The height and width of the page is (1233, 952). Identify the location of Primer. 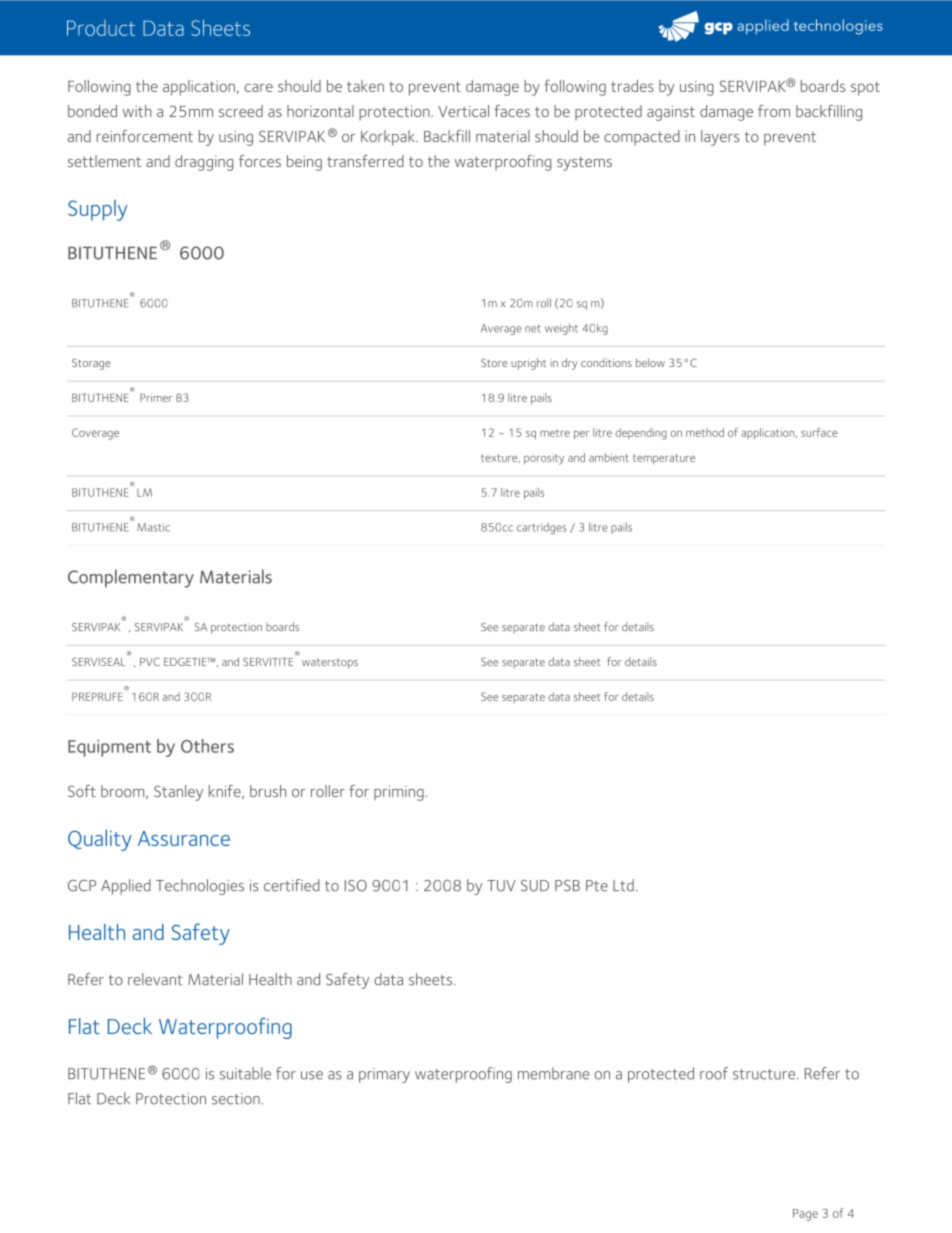
(156, 397).
